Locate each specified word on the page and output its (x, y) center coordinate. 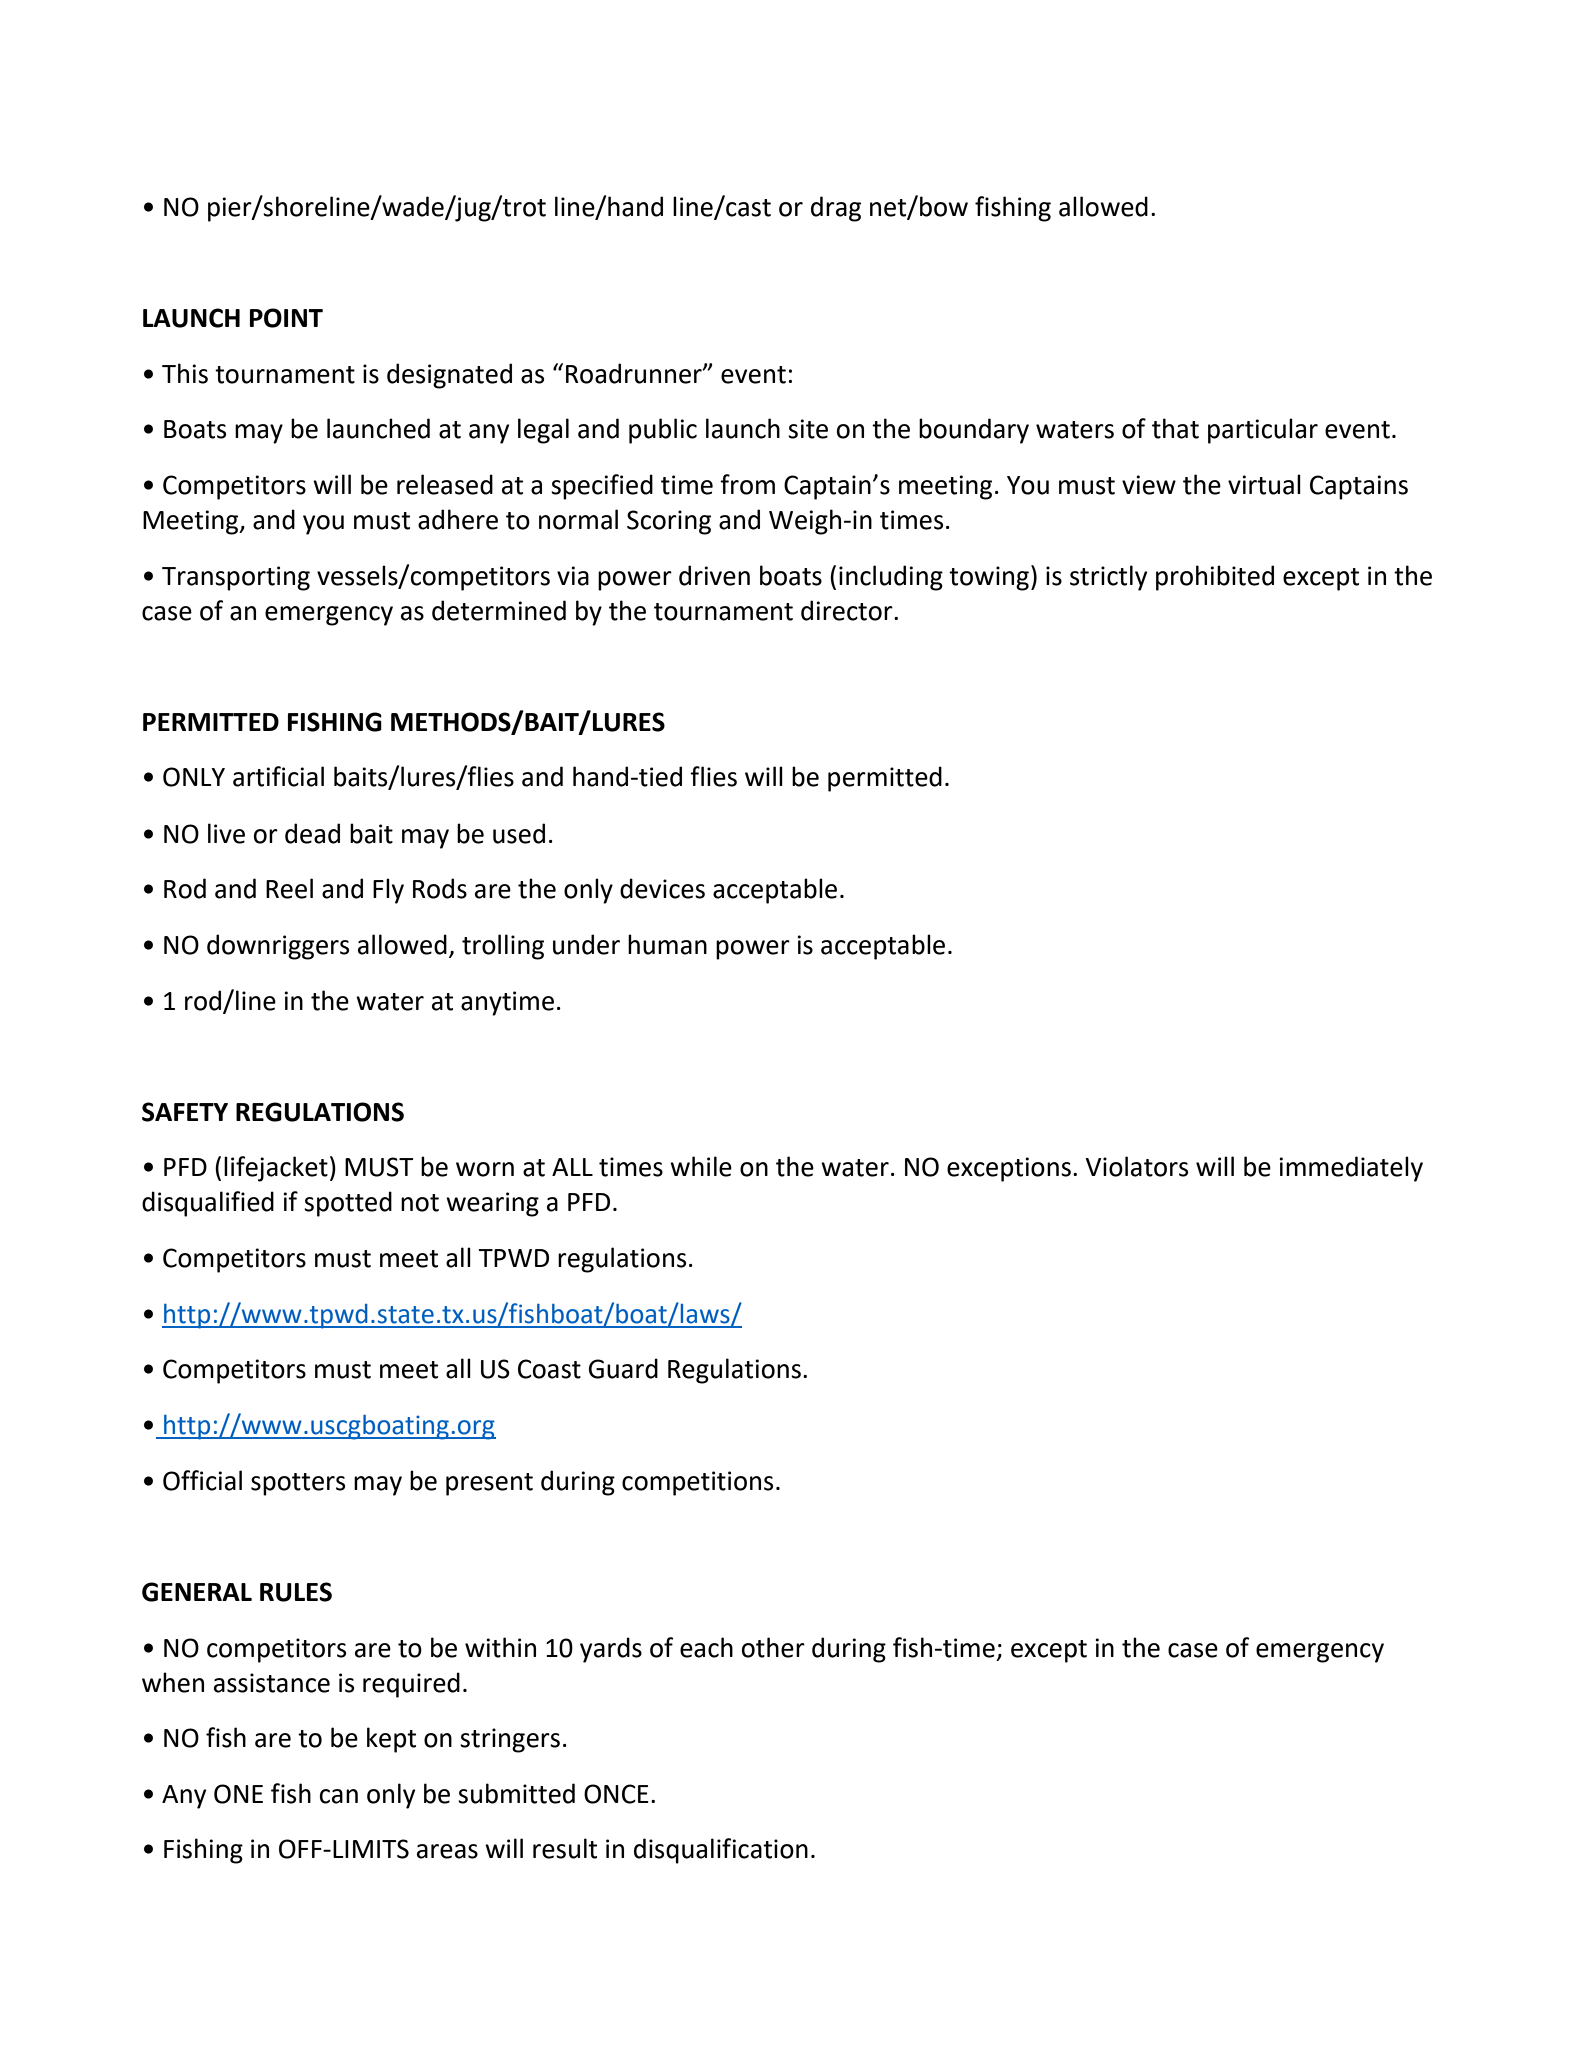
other (773, 1647)
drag (836, 209)
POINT (286, 318)
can (339, 1796)
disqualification (721, 1851)
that (1175, 428)
